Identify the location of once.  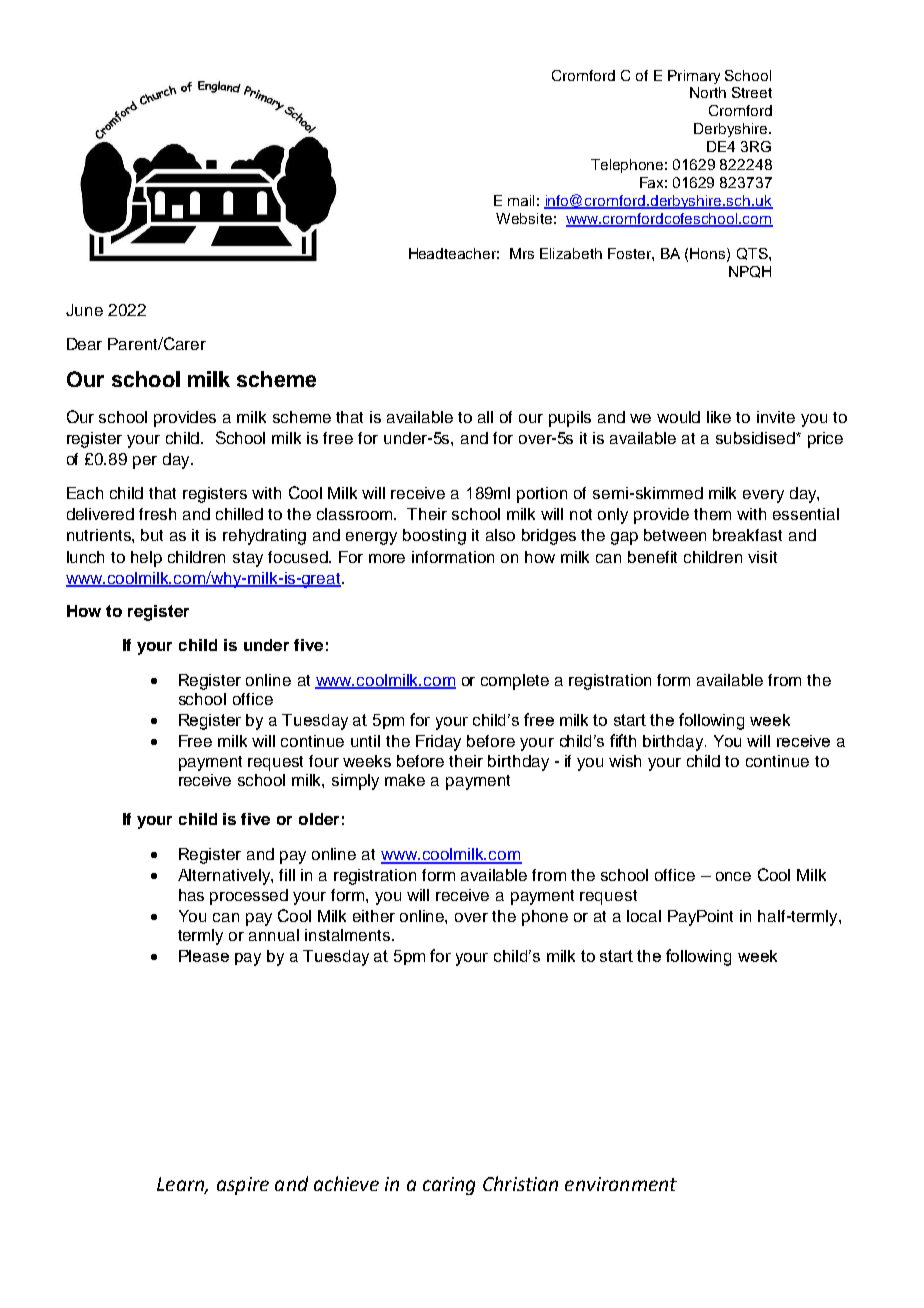
(733, 876).
